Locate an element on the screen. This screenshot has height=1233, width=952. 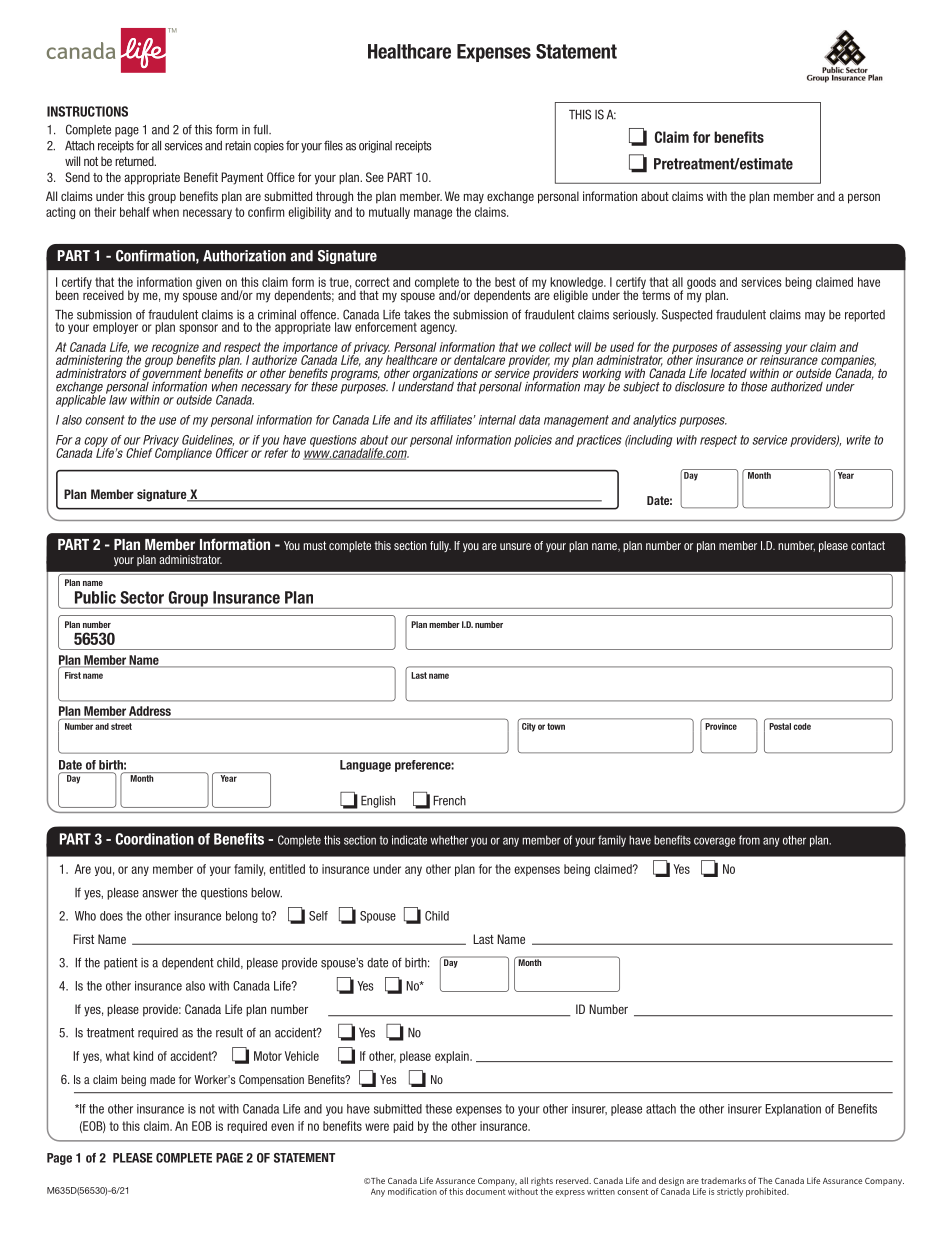
returned is located at coordinates (135, 161).
